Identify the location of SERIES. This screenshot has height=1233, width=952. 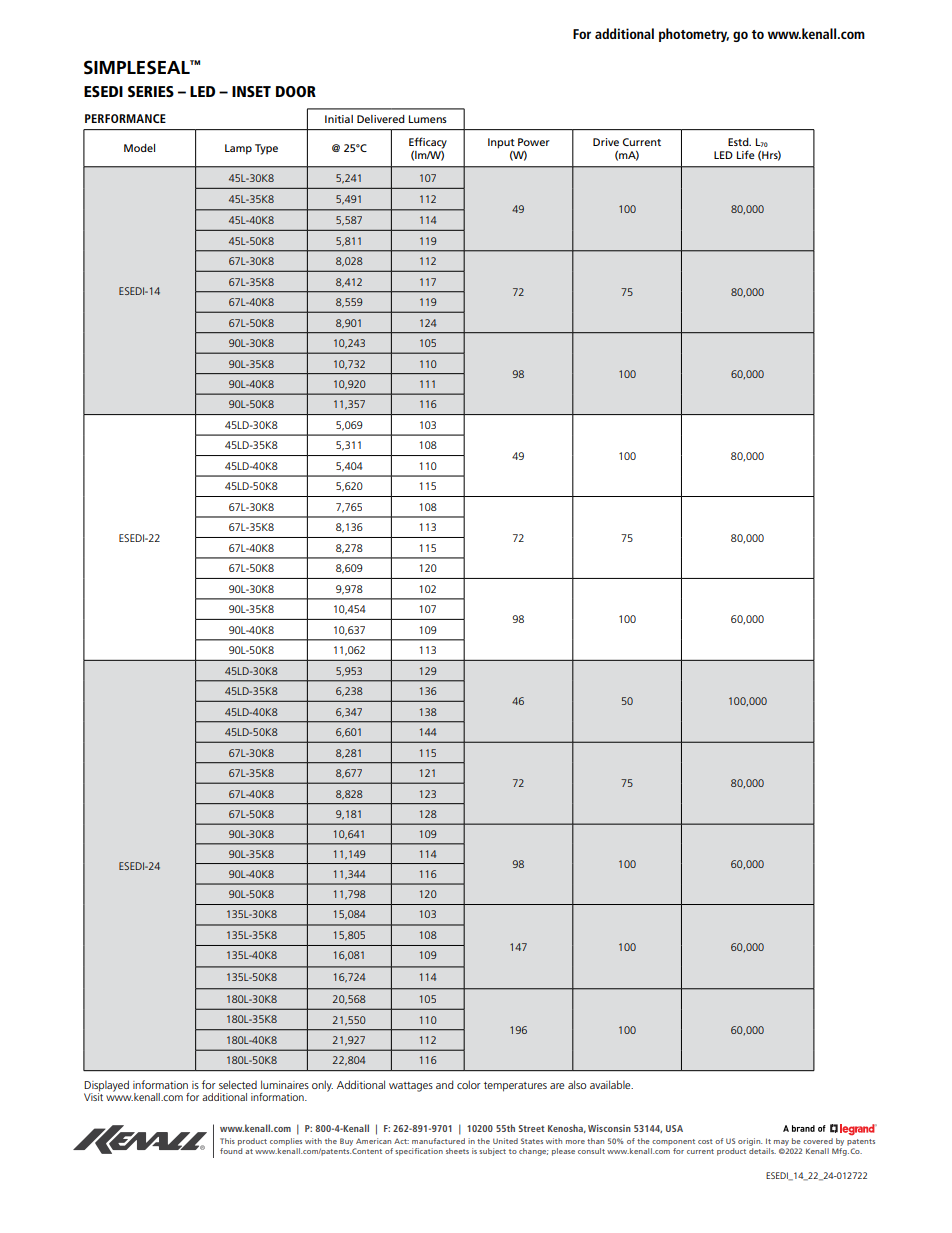
(151, 91).
